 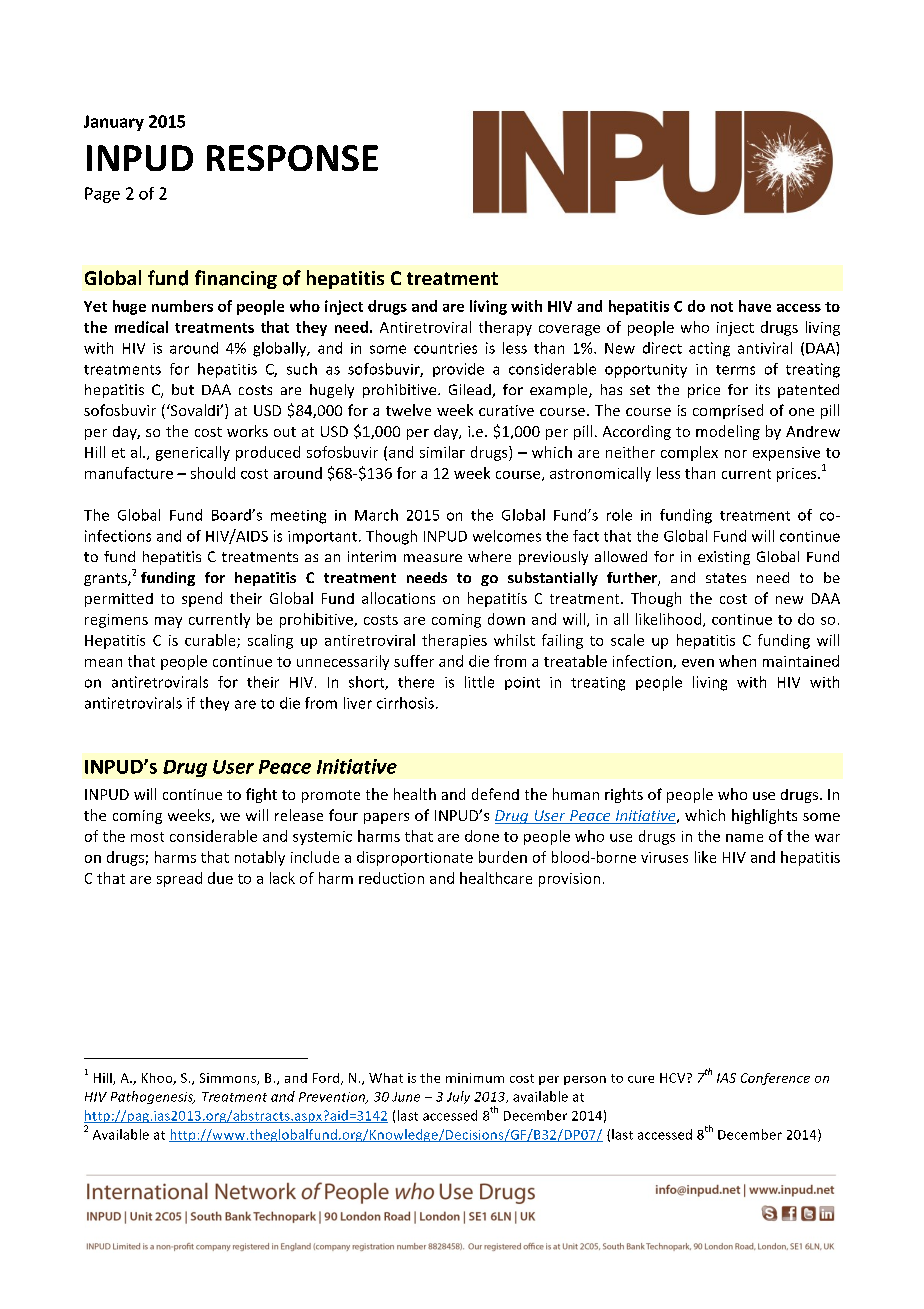 I want to click on have, so click(x=755, y=306).
